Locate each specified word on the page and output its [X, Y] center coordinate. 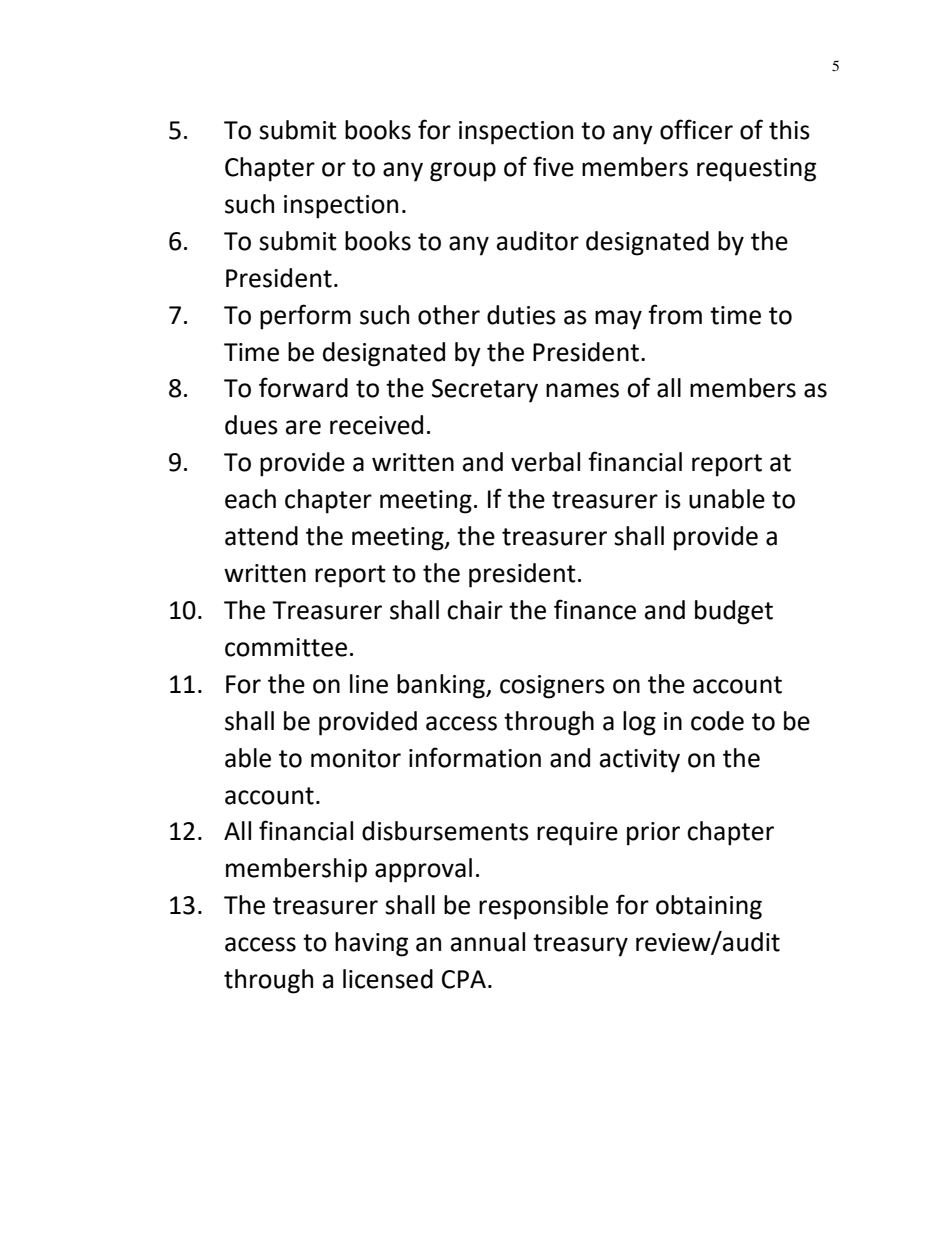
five [553, 166]
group [463, 172]
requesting [756, 170]
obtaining [709, 907]
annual [488, 942]
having [371, 944]
